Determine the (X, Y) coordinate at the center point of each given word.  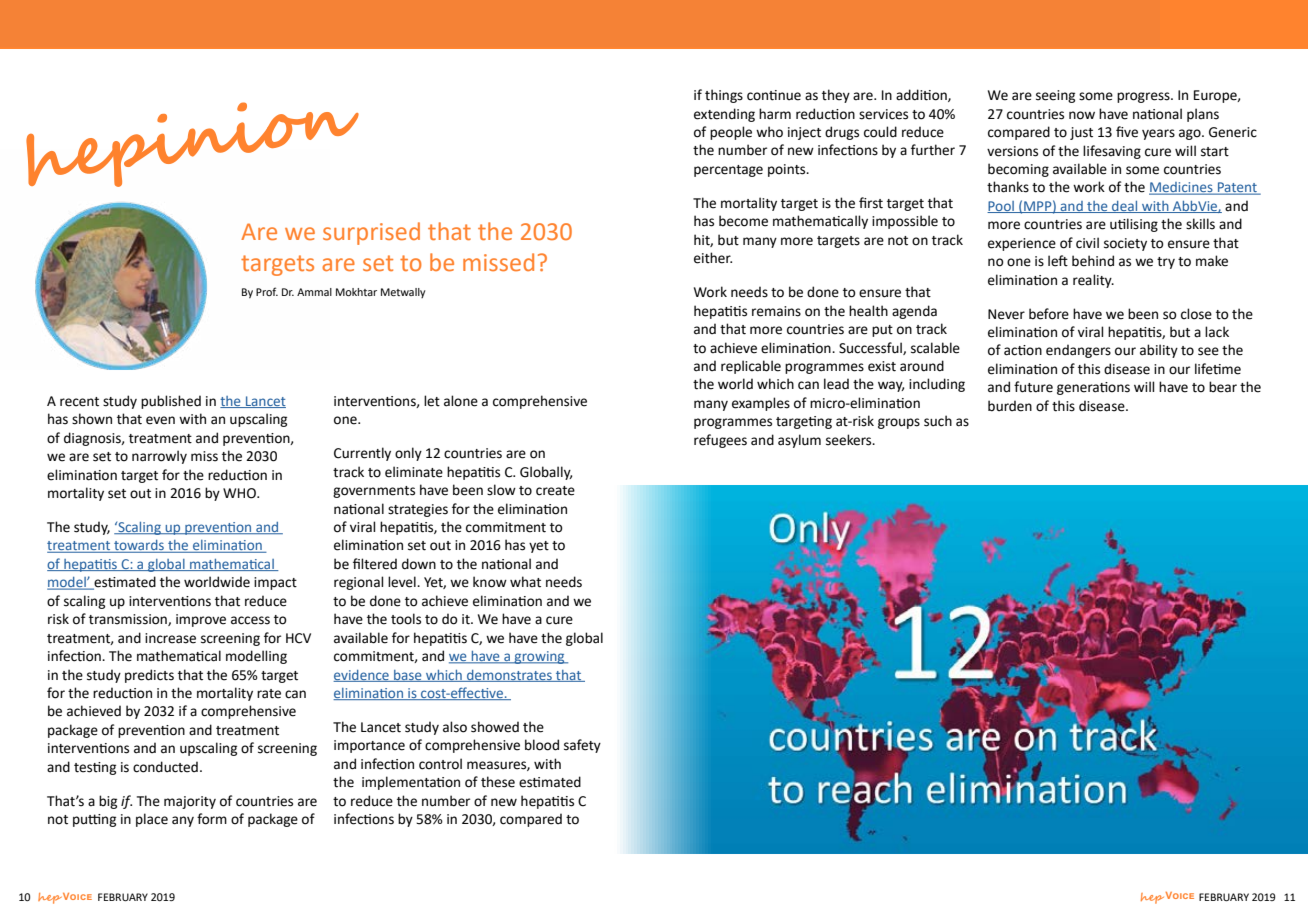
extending (724, 115)
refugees (720, 441)
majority (190, 802)
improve (201, 620)
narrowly (159, 457)
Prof (267, 291)
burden (1010, 406)
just (1081, 133)
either (713, 258)
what (525, 582)
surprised (371, 233)
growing (540, 657)
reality (1093, 281)
